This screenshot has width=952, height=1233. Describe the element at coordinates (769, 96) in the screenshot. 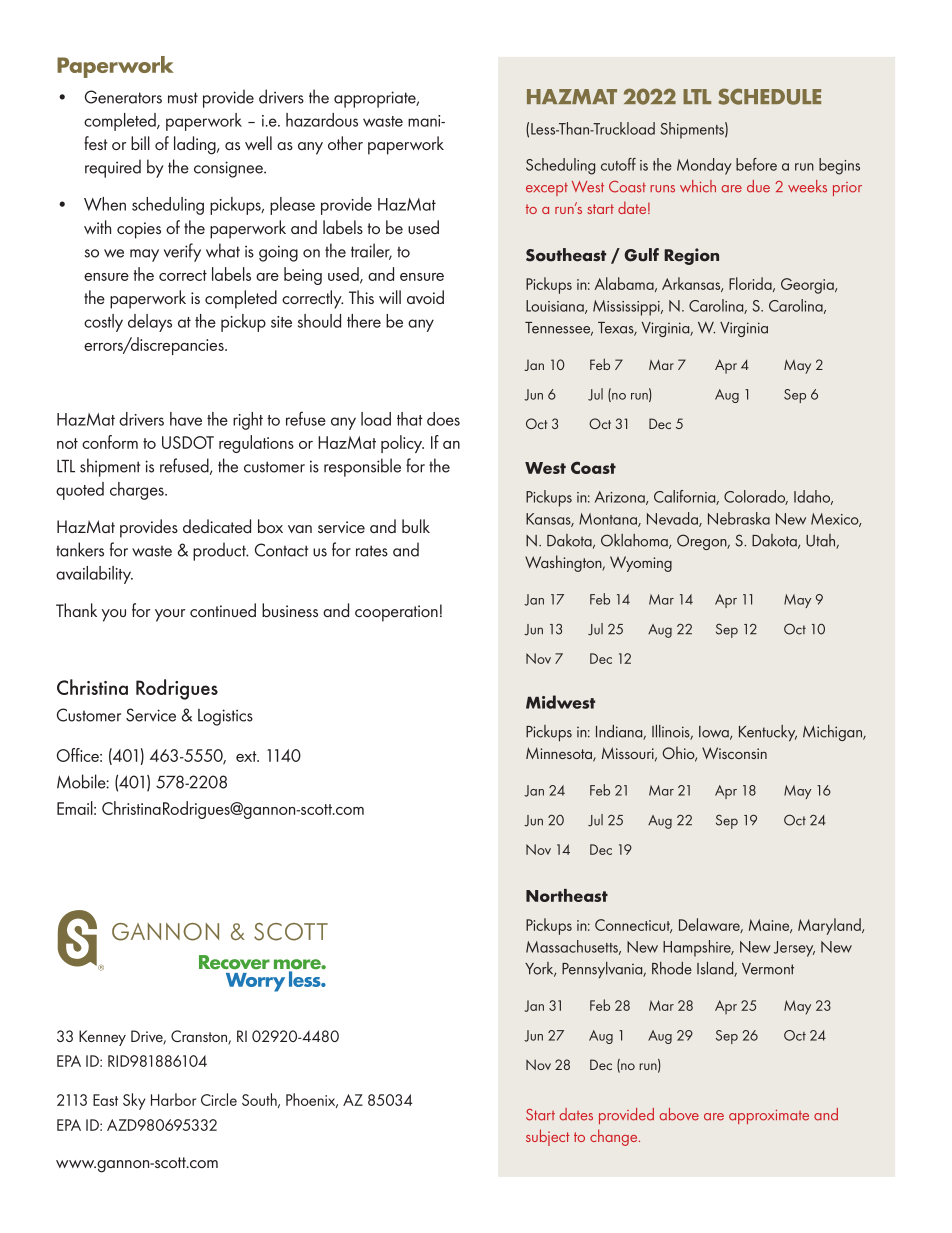

I see `SCHEDULE` at that location.
